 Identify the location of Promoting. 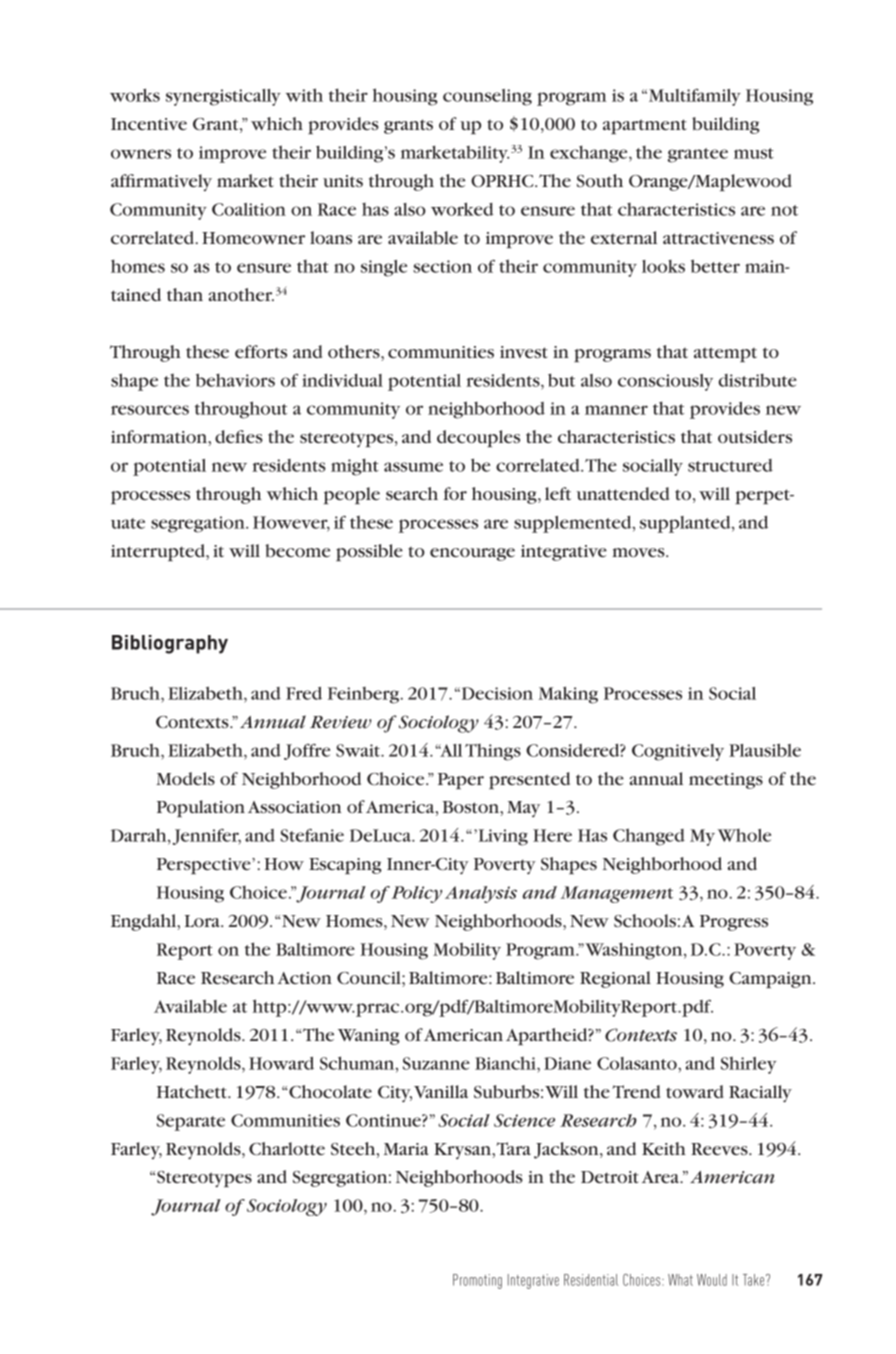
(477, 1281).
